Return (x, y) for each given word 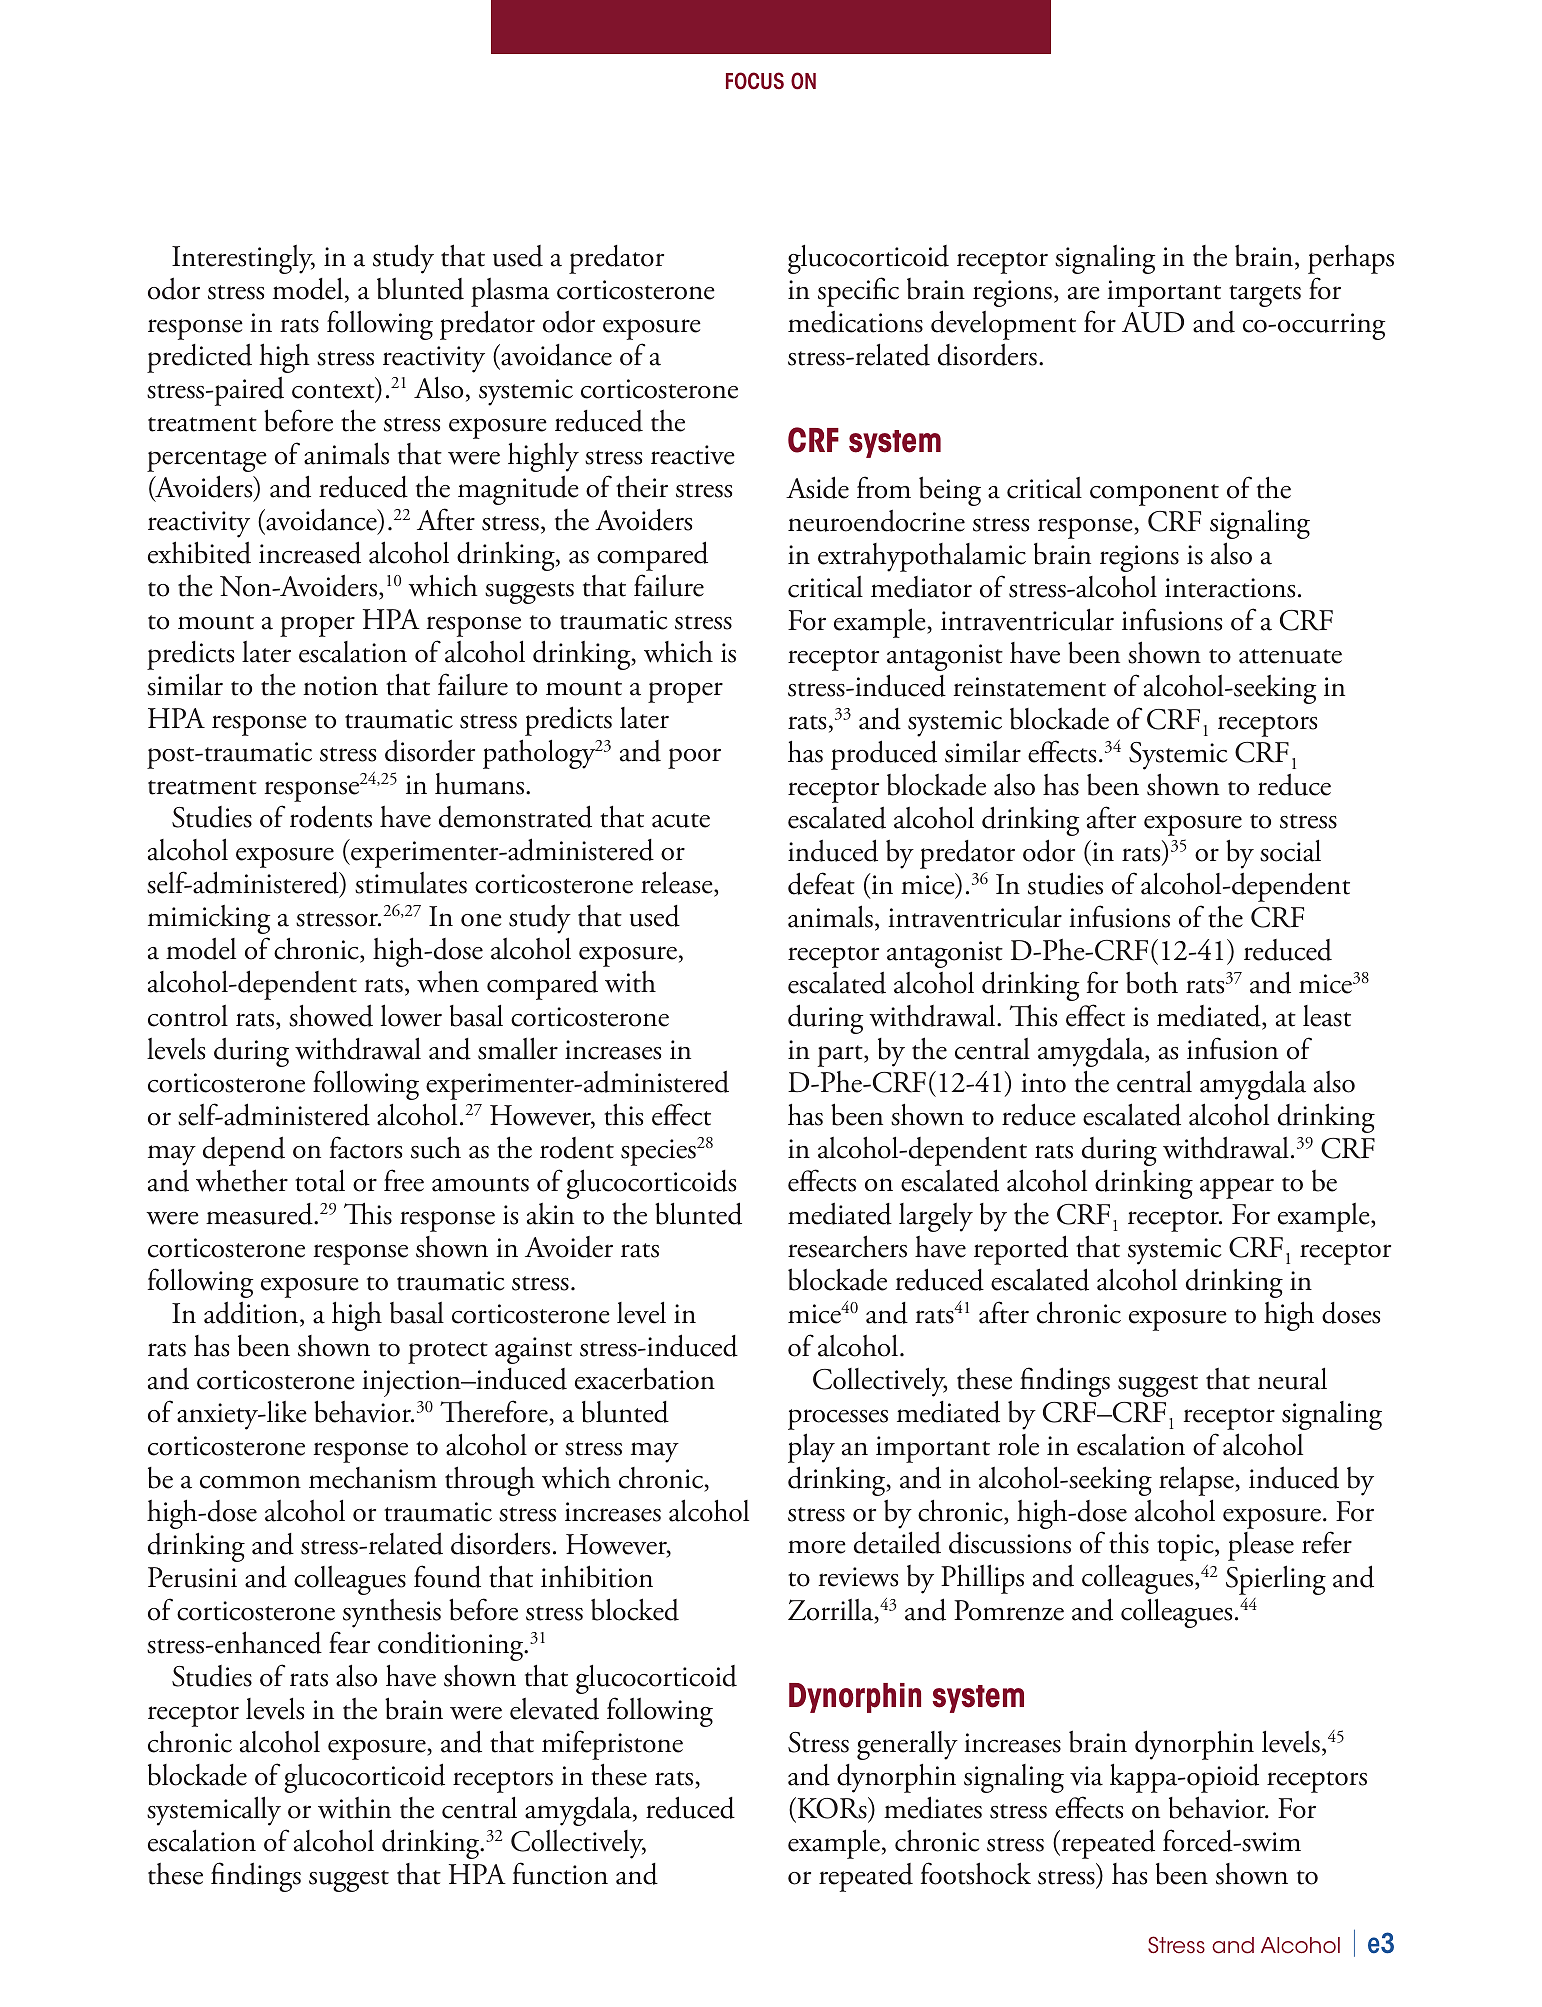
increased (310, 552)
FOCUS (755, 81)
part (841, 1056)
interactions (1230, 588)
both (1152, 982)
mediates (933, 1807)
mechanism (373, 1478)
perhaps (1351, 259)
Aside (817, 487)
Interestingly (243, 259)
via (1086, 1776)
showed (331, 1015)
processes (838, 1419)
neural (1292, 1379)
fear (349, 1642)
